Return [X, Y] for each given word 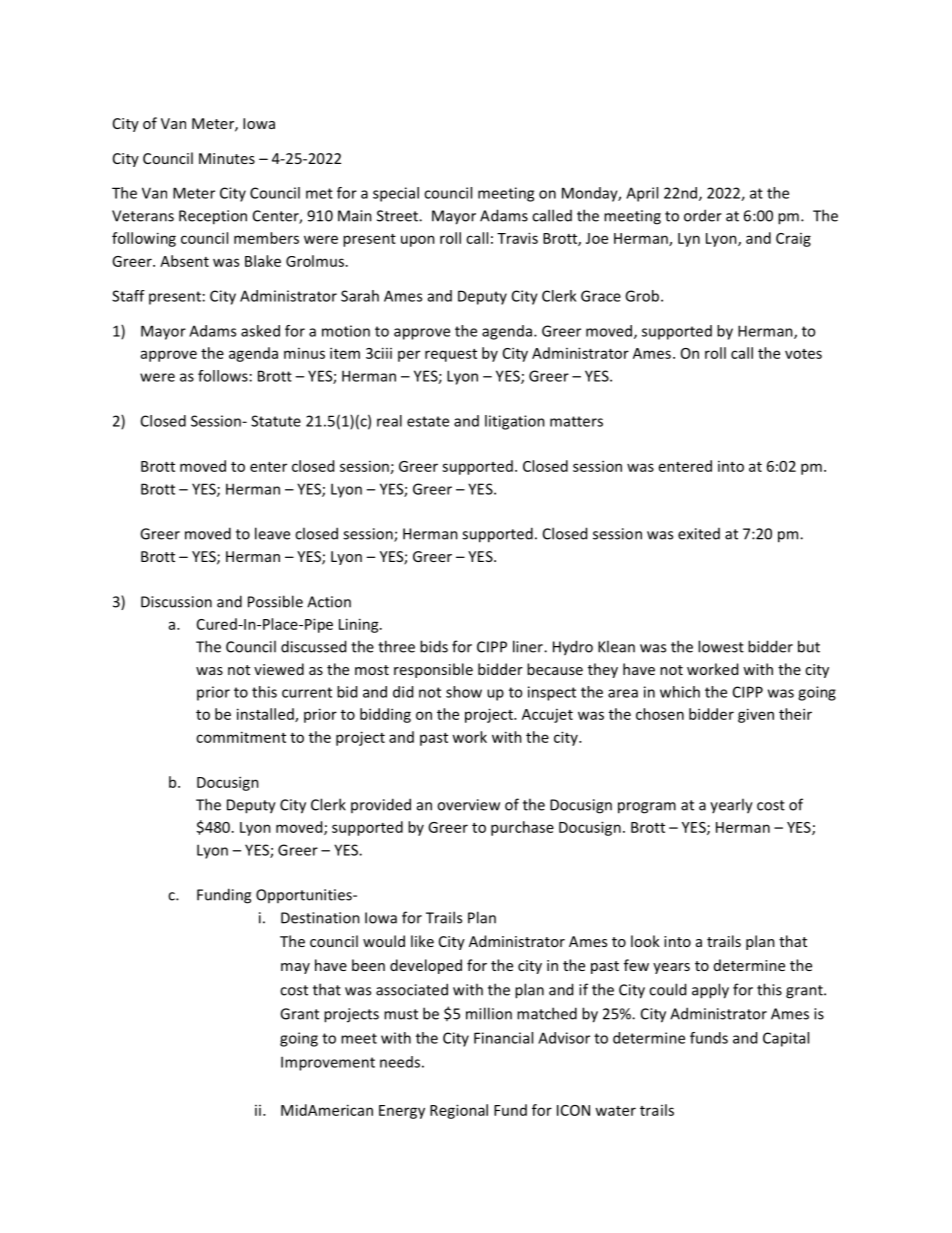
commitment [241, 737]
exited [699, 534]
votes [803, 354]
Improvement [328, 1063]
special [396, 194]
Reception [213, 217]
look [645, 941]
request [451, 355]
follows [223, 376]
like [422, 941]
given [756, 715]
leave [272, 533]
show [464, 692]
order [703, 215]
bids [434, 646]
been [368, 965]
